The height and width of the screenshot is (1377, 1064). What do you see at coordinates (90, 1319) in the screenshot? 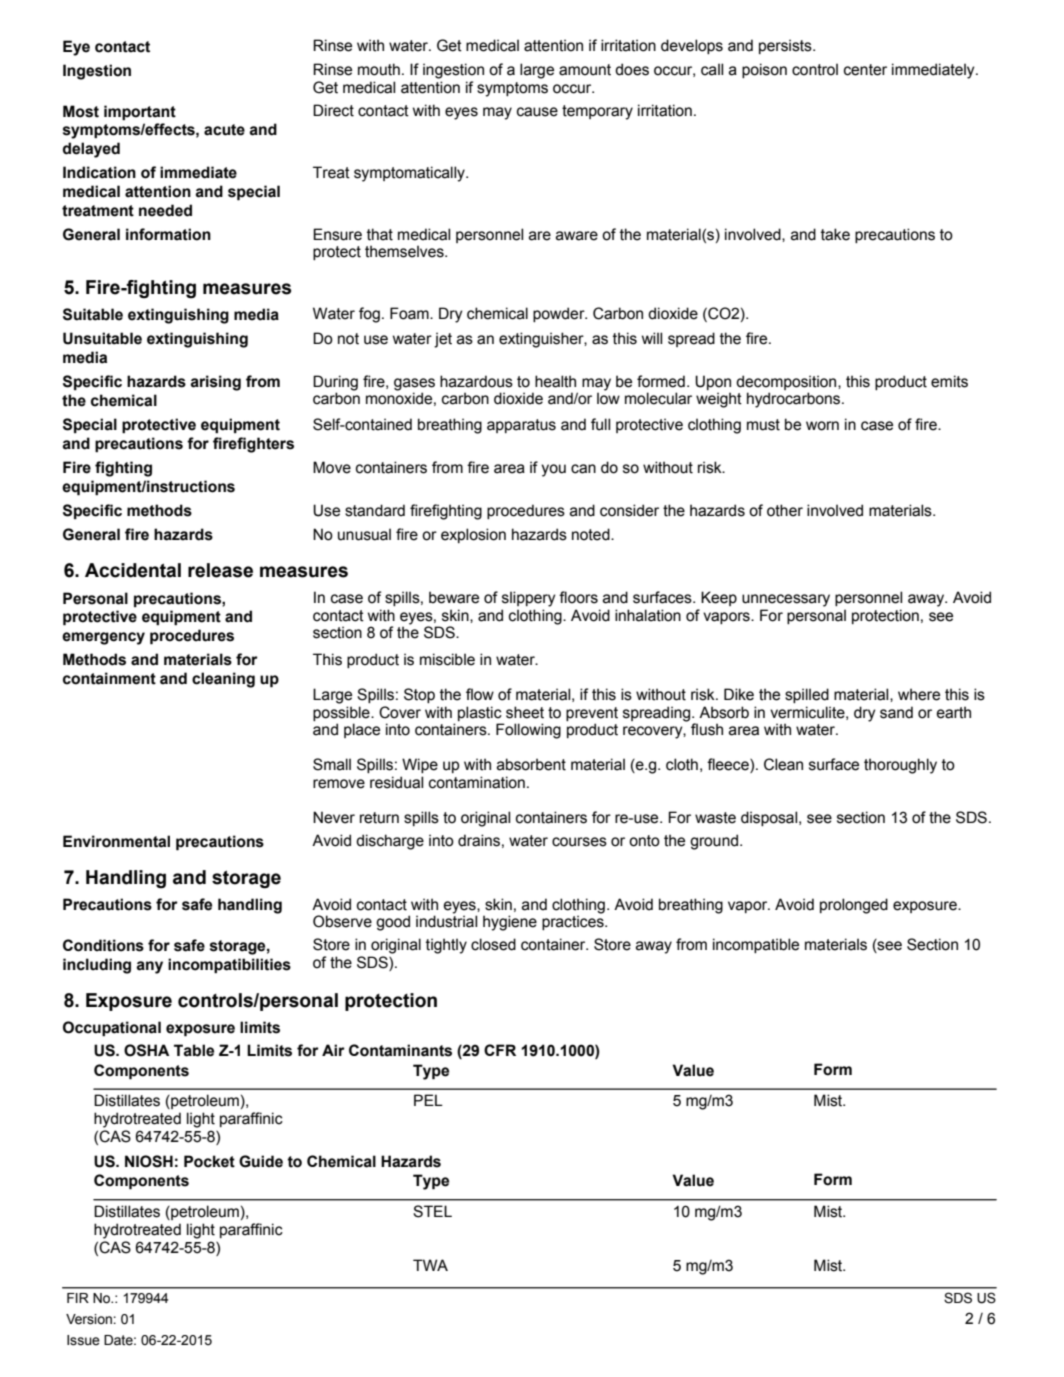
I see `Version` at bounding box center [90, 1319].
